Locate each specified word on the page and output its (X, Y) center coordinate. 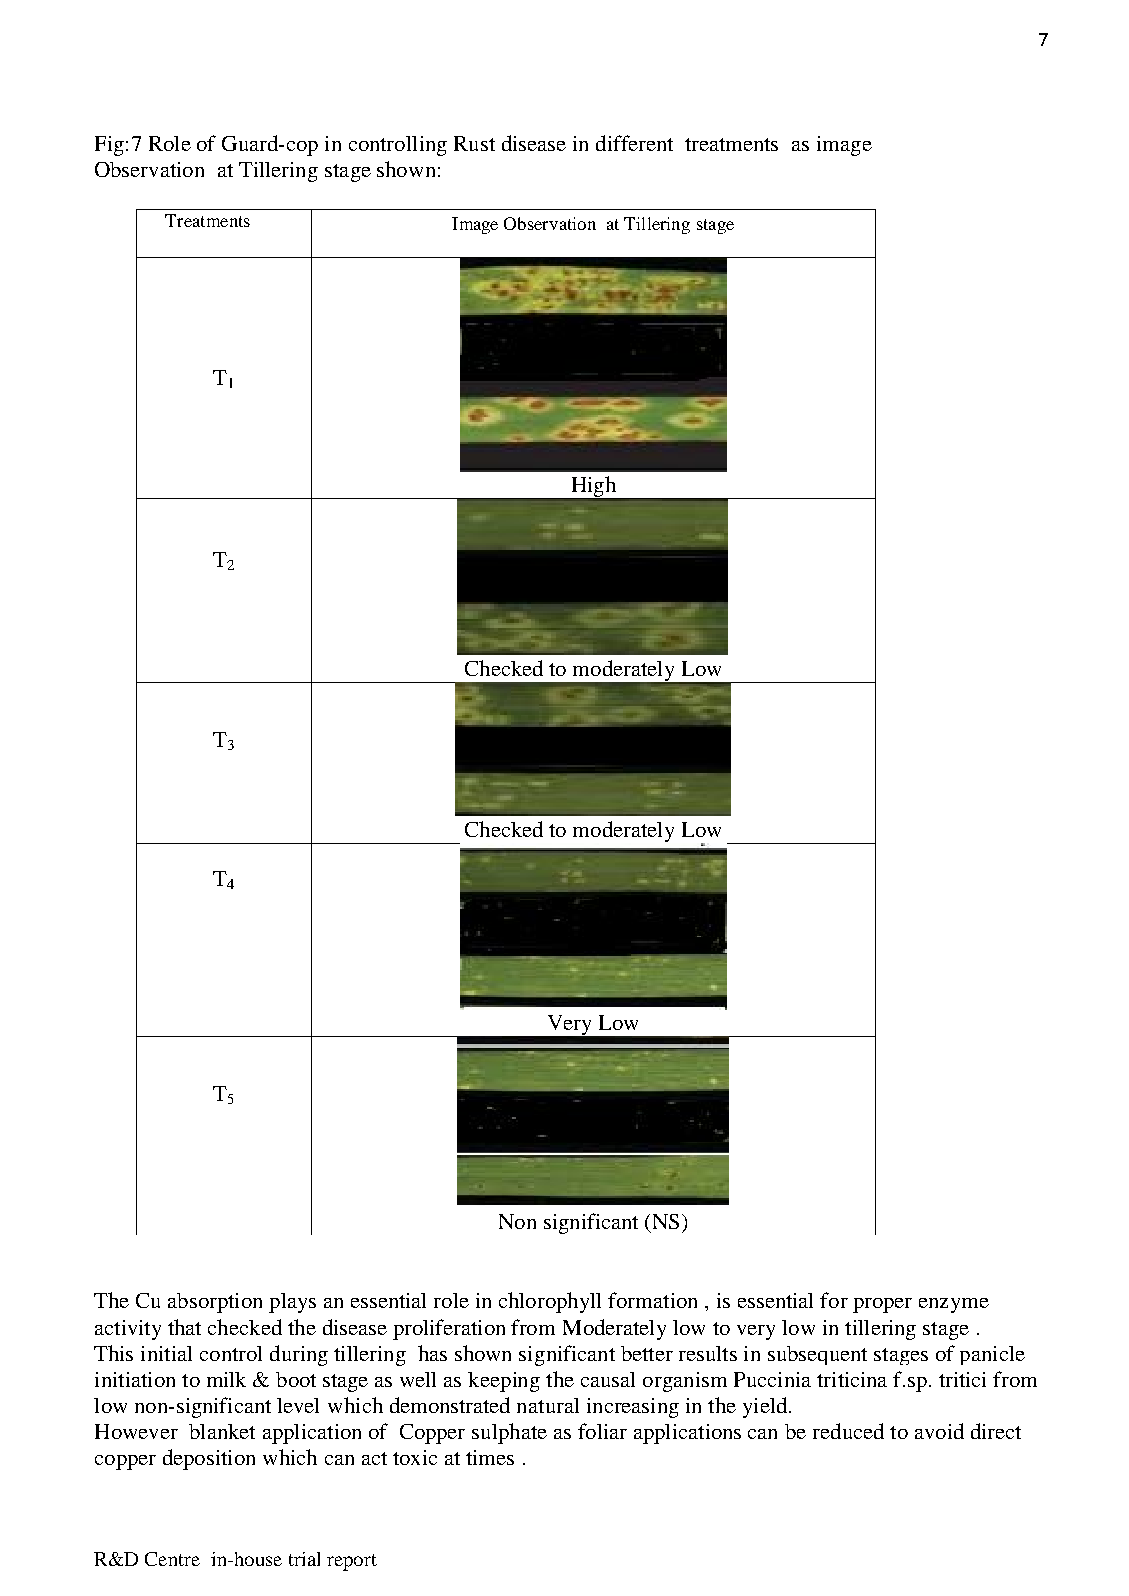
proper (882, 1305)
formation (652, 1300)
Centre (172, 1559)
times (490, 1457)
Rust (474, 143)
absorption (215, 1303)
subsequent (817, 1355)
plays (292, 1303)
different (634, 143)
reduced (848, 1431)
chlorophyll (550, 1302)
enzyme (954, 1305)
